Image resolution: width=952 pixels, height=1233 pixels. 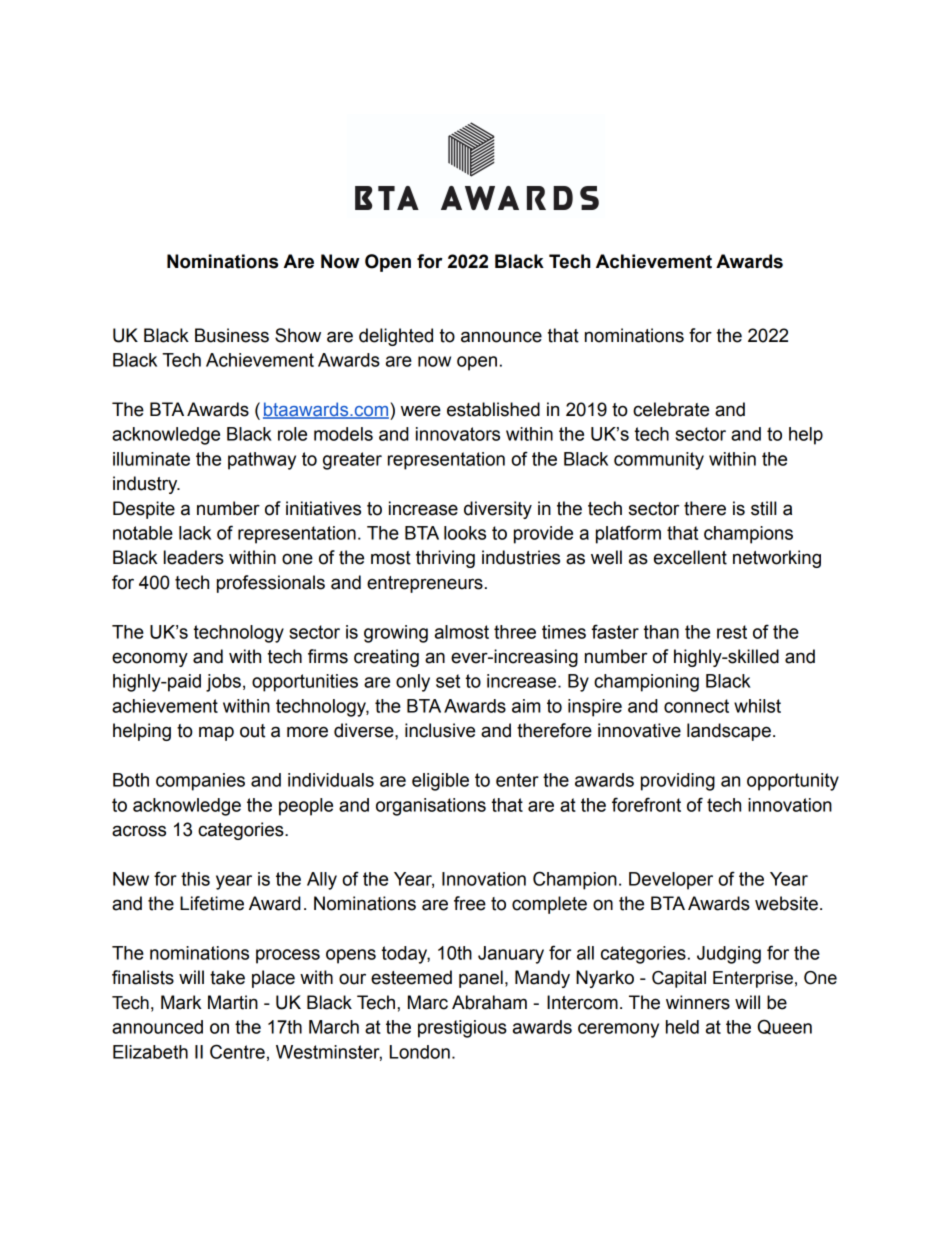 I want to click on eligible, so click(x=440, y=782).
